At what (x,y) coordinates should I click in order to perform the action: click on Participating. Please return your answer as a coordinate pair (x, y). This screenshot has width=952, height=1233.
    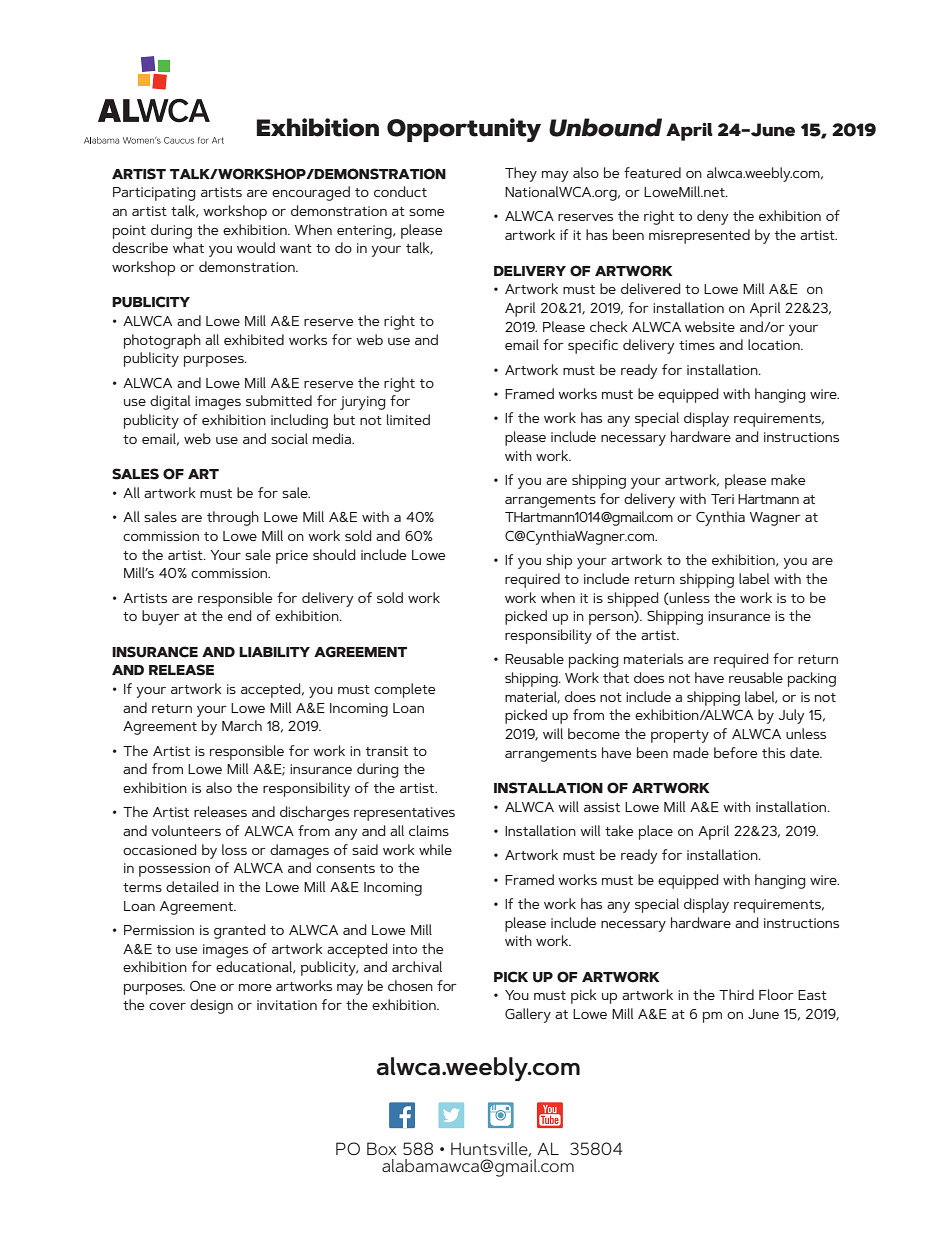
    Looking at the image, I should click on (154, 194).
